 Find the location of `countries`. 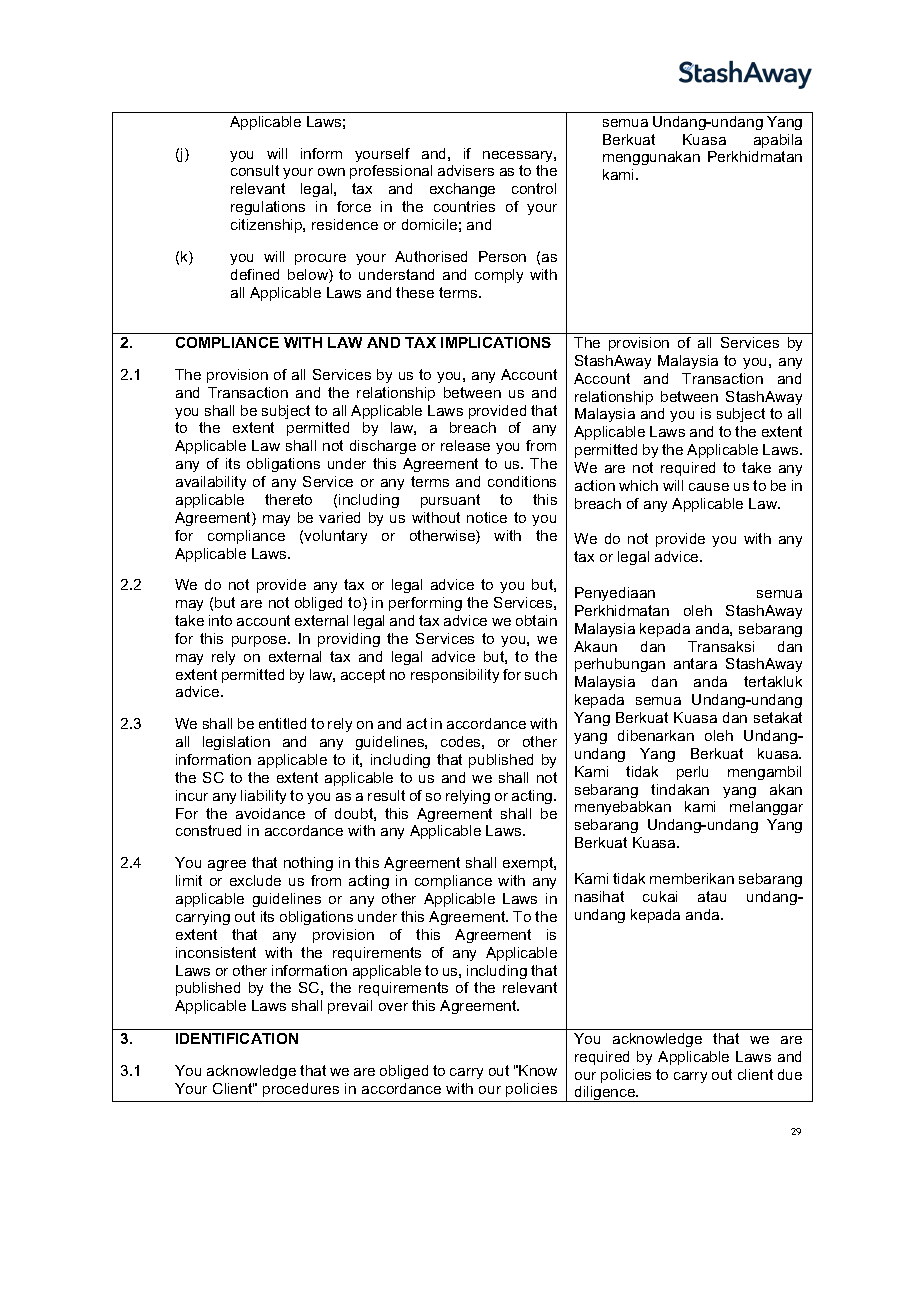

countries is located at coordinates (464, 206).
